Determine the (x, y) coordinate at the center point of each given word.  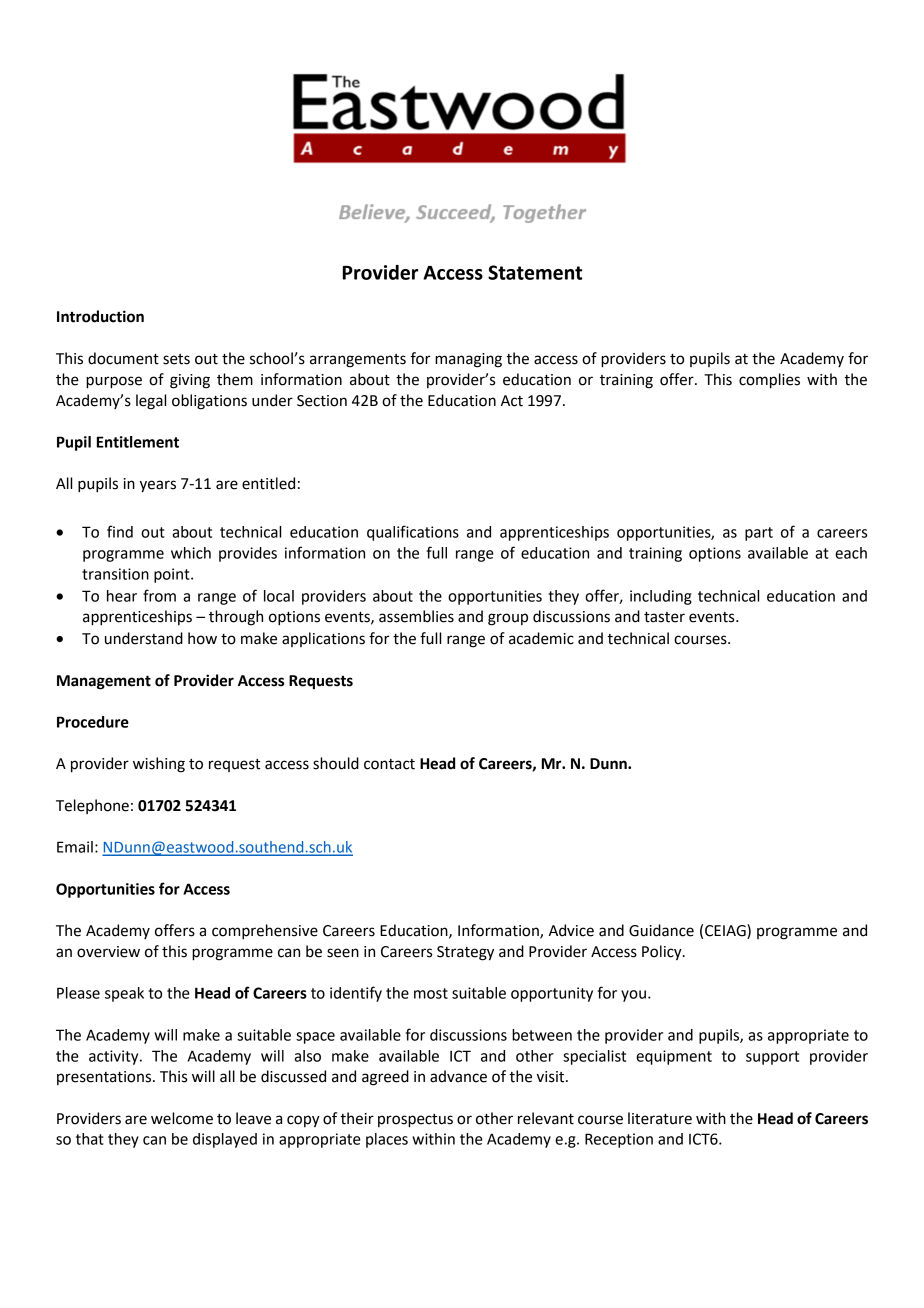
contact (389, 764)
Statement (535, 272)
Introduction (100, 316)
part (759, 534)
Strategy (465, 953)
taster (664, 617)
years (158, 486)
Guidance (661, 930)
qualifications (413, 533)
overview (108, 952)
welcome (182, 1118)
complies (769, 381)
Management (104, 682)
